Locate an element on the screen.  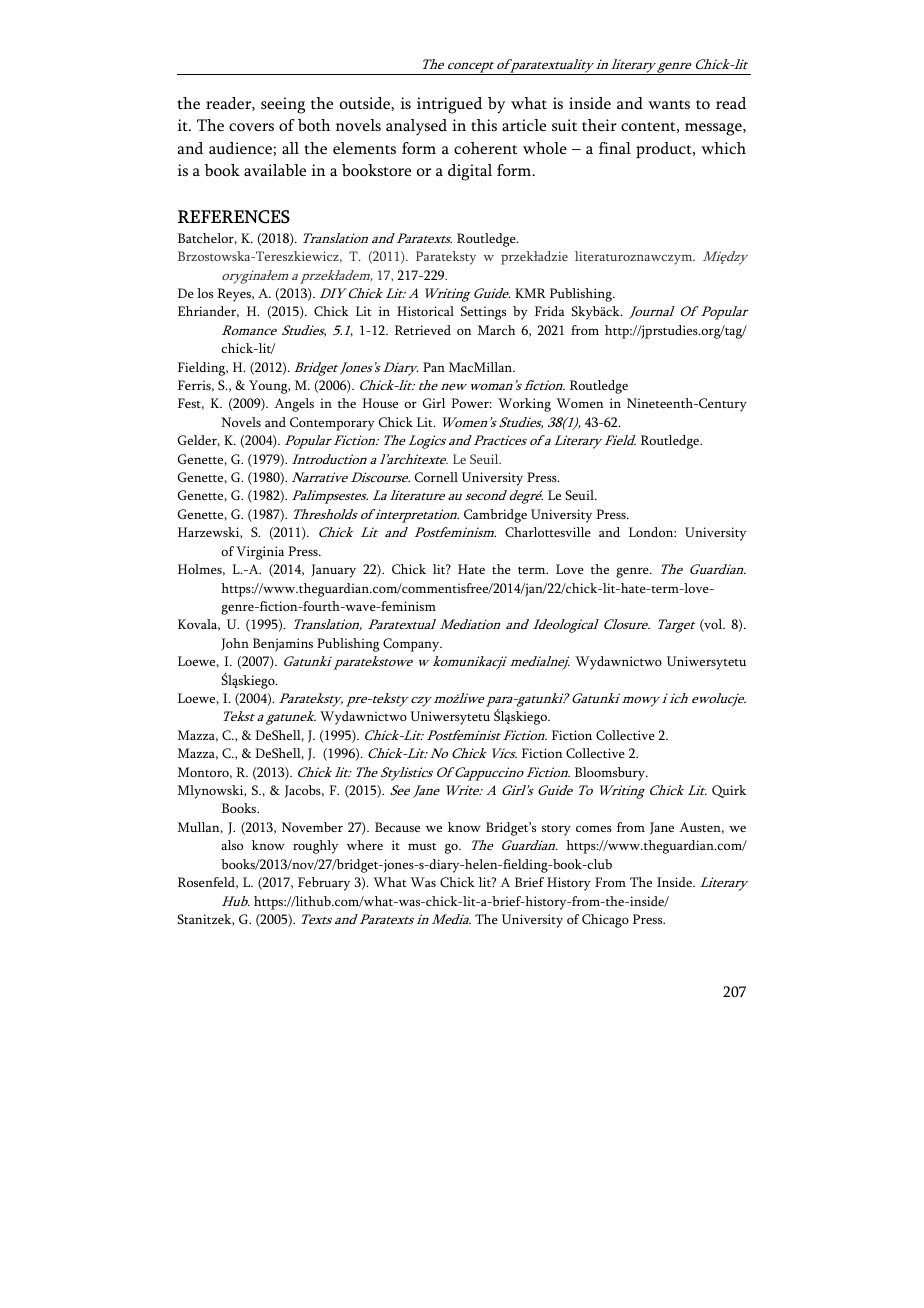
concept is located at coordinates (471, 68).
